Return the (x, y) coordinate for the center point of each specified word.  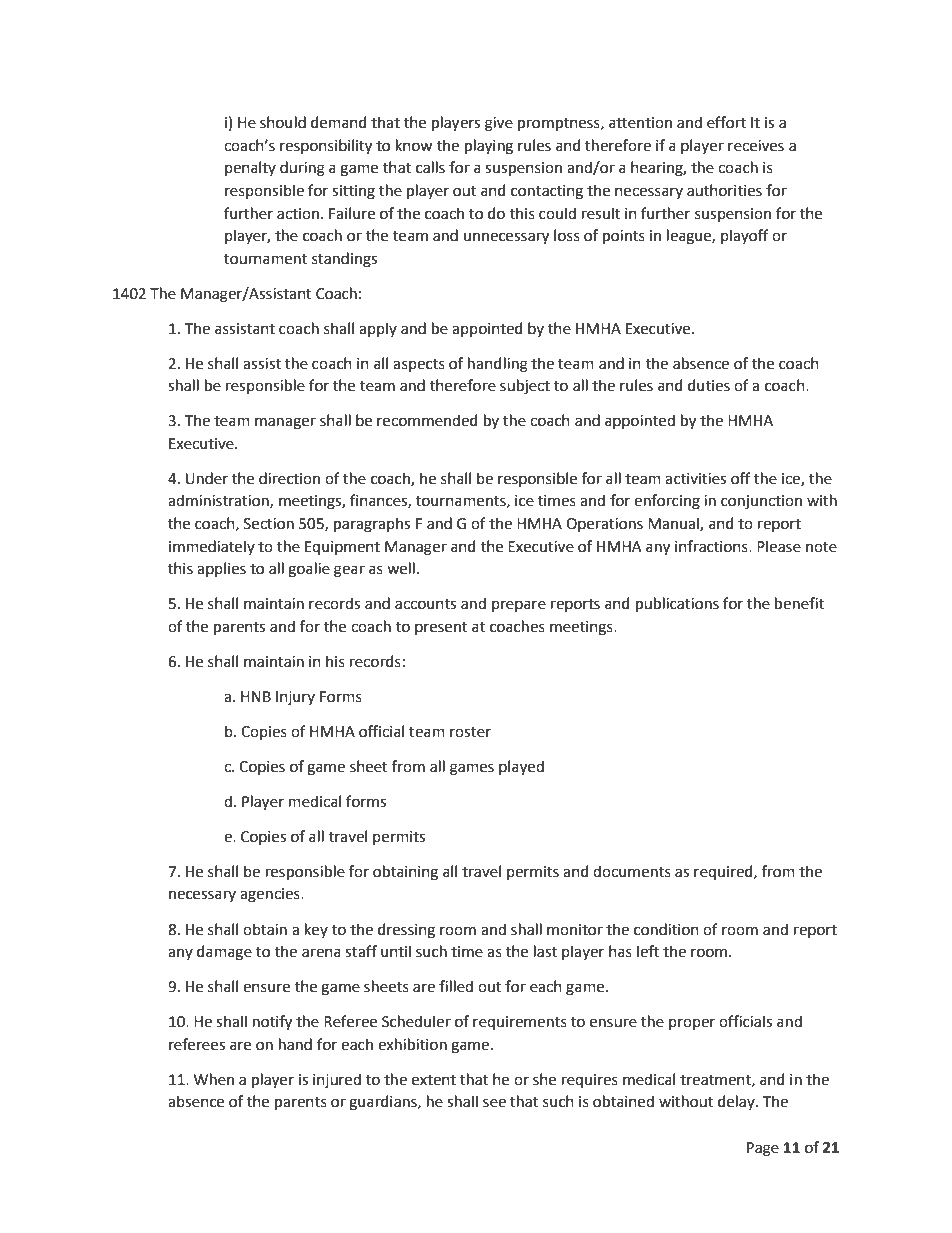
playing (489, 147)
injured (337, 1080)
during (302, 169)
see (494, 1103)
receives (756, 146)
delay (737, 1102)
